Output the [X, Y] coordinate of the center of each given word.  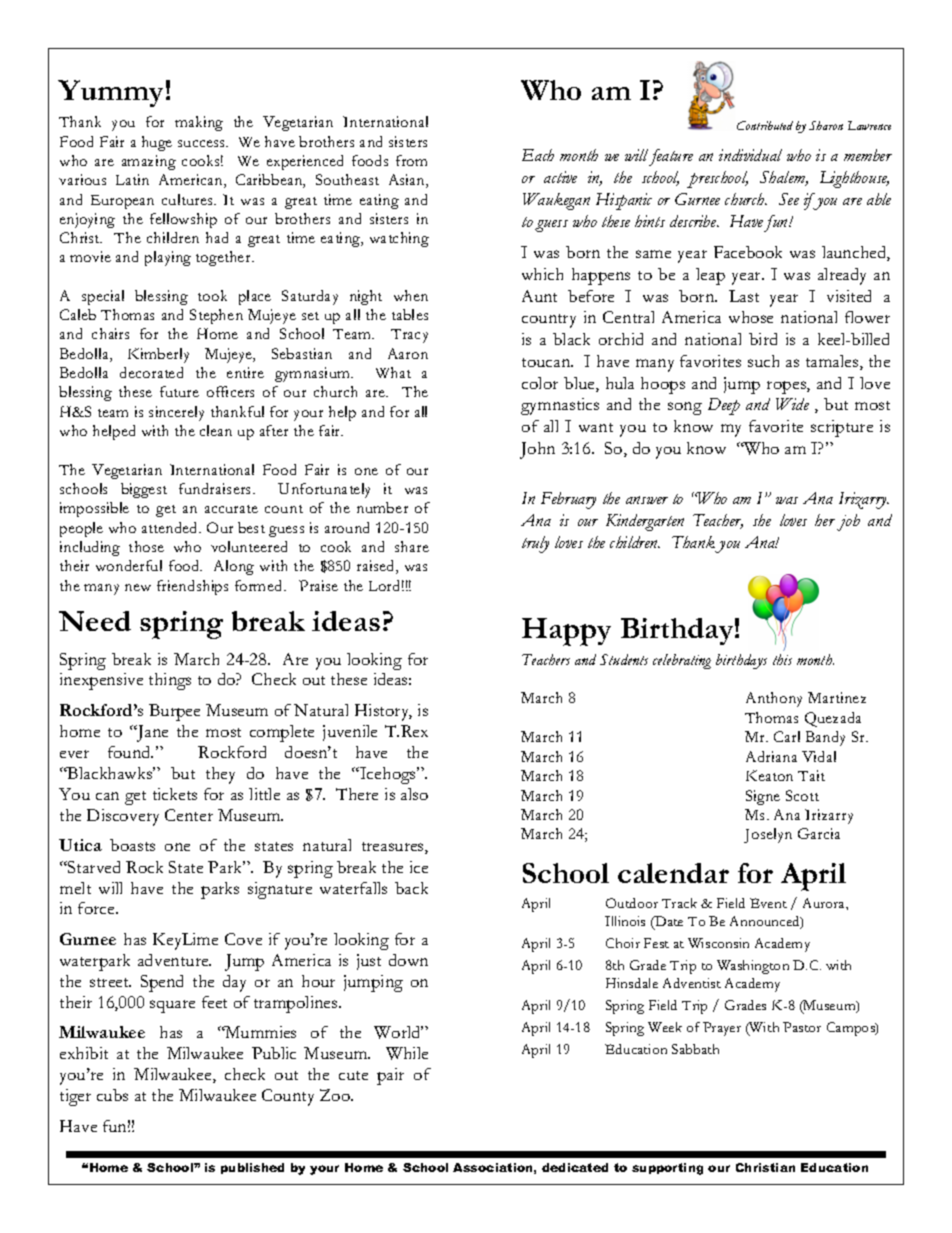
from [411, 160]
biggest [144, 490]
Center [189, 815]
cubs [112, 1095]
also [414, 794]
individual [750, 155]
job [848, 522]
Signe [763, 797]
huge [157, 143]
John [537, 450]
